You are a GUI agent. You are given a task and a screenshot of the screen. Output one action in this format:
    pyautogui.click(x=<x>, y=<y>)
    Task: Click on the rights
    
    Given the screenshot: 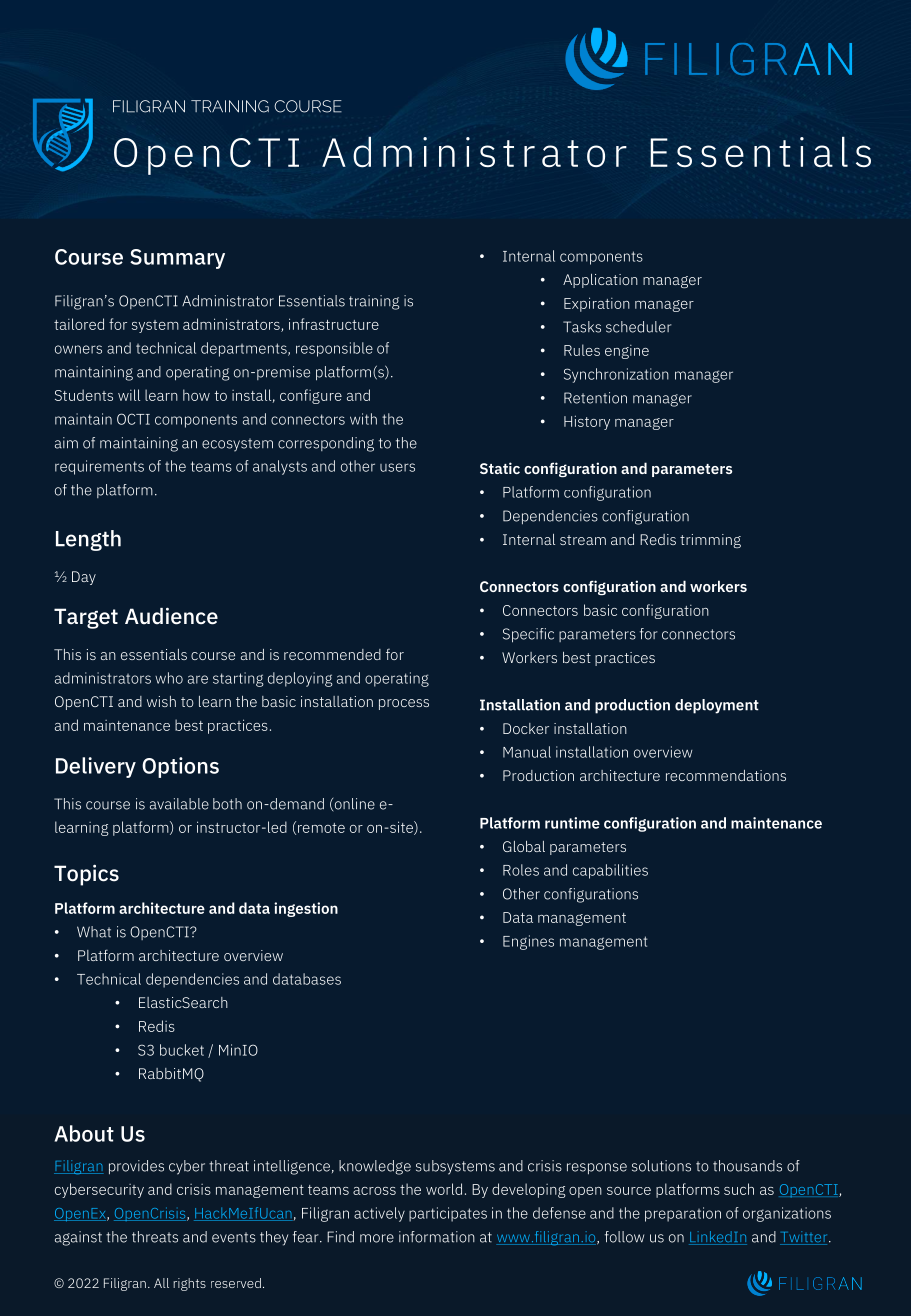 What is the action you would take?
    pyautogui.click(x=189, y=1284)
